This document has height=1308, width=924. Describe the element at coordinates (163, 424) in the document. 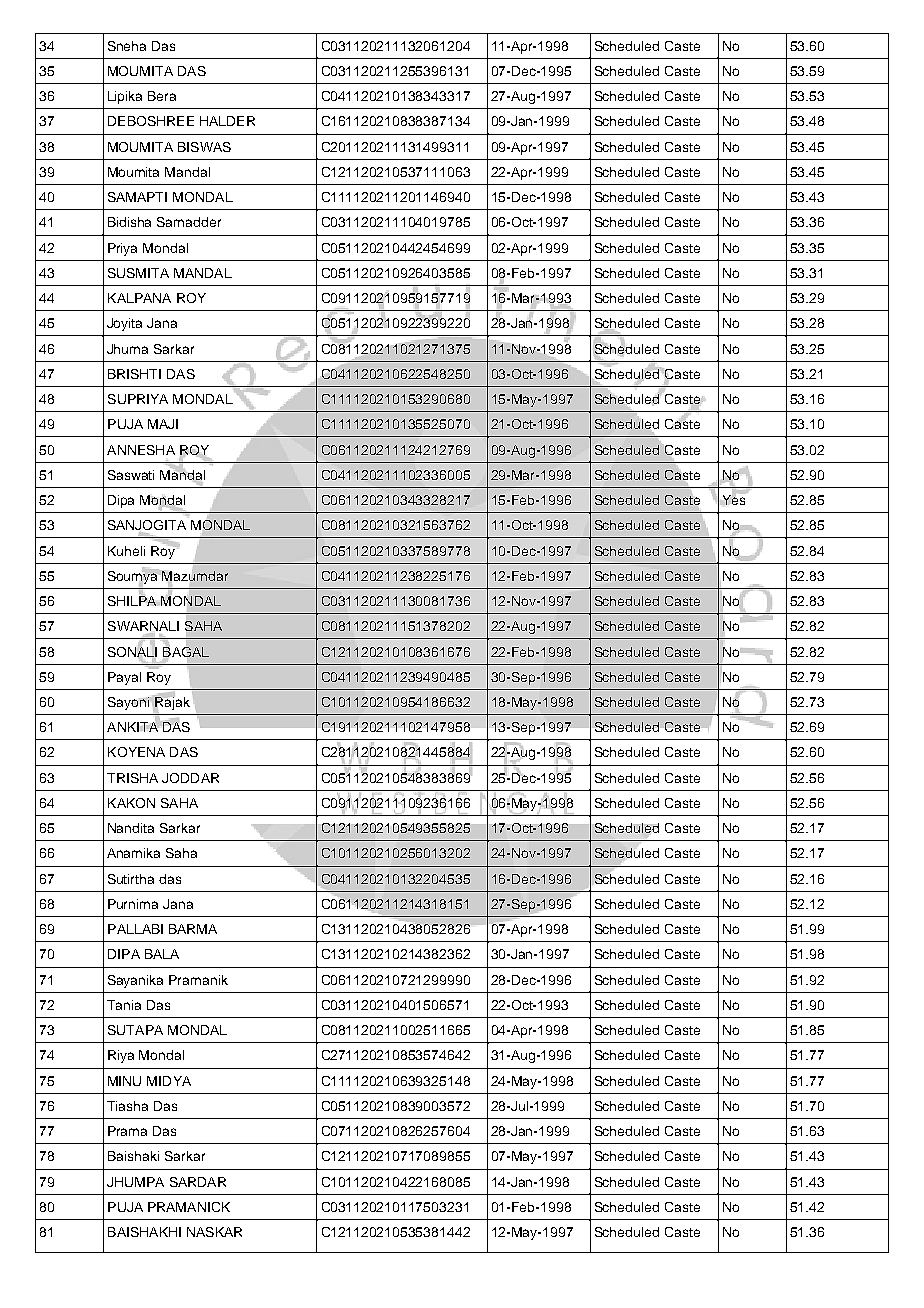

I see `MAJI` at that location.
